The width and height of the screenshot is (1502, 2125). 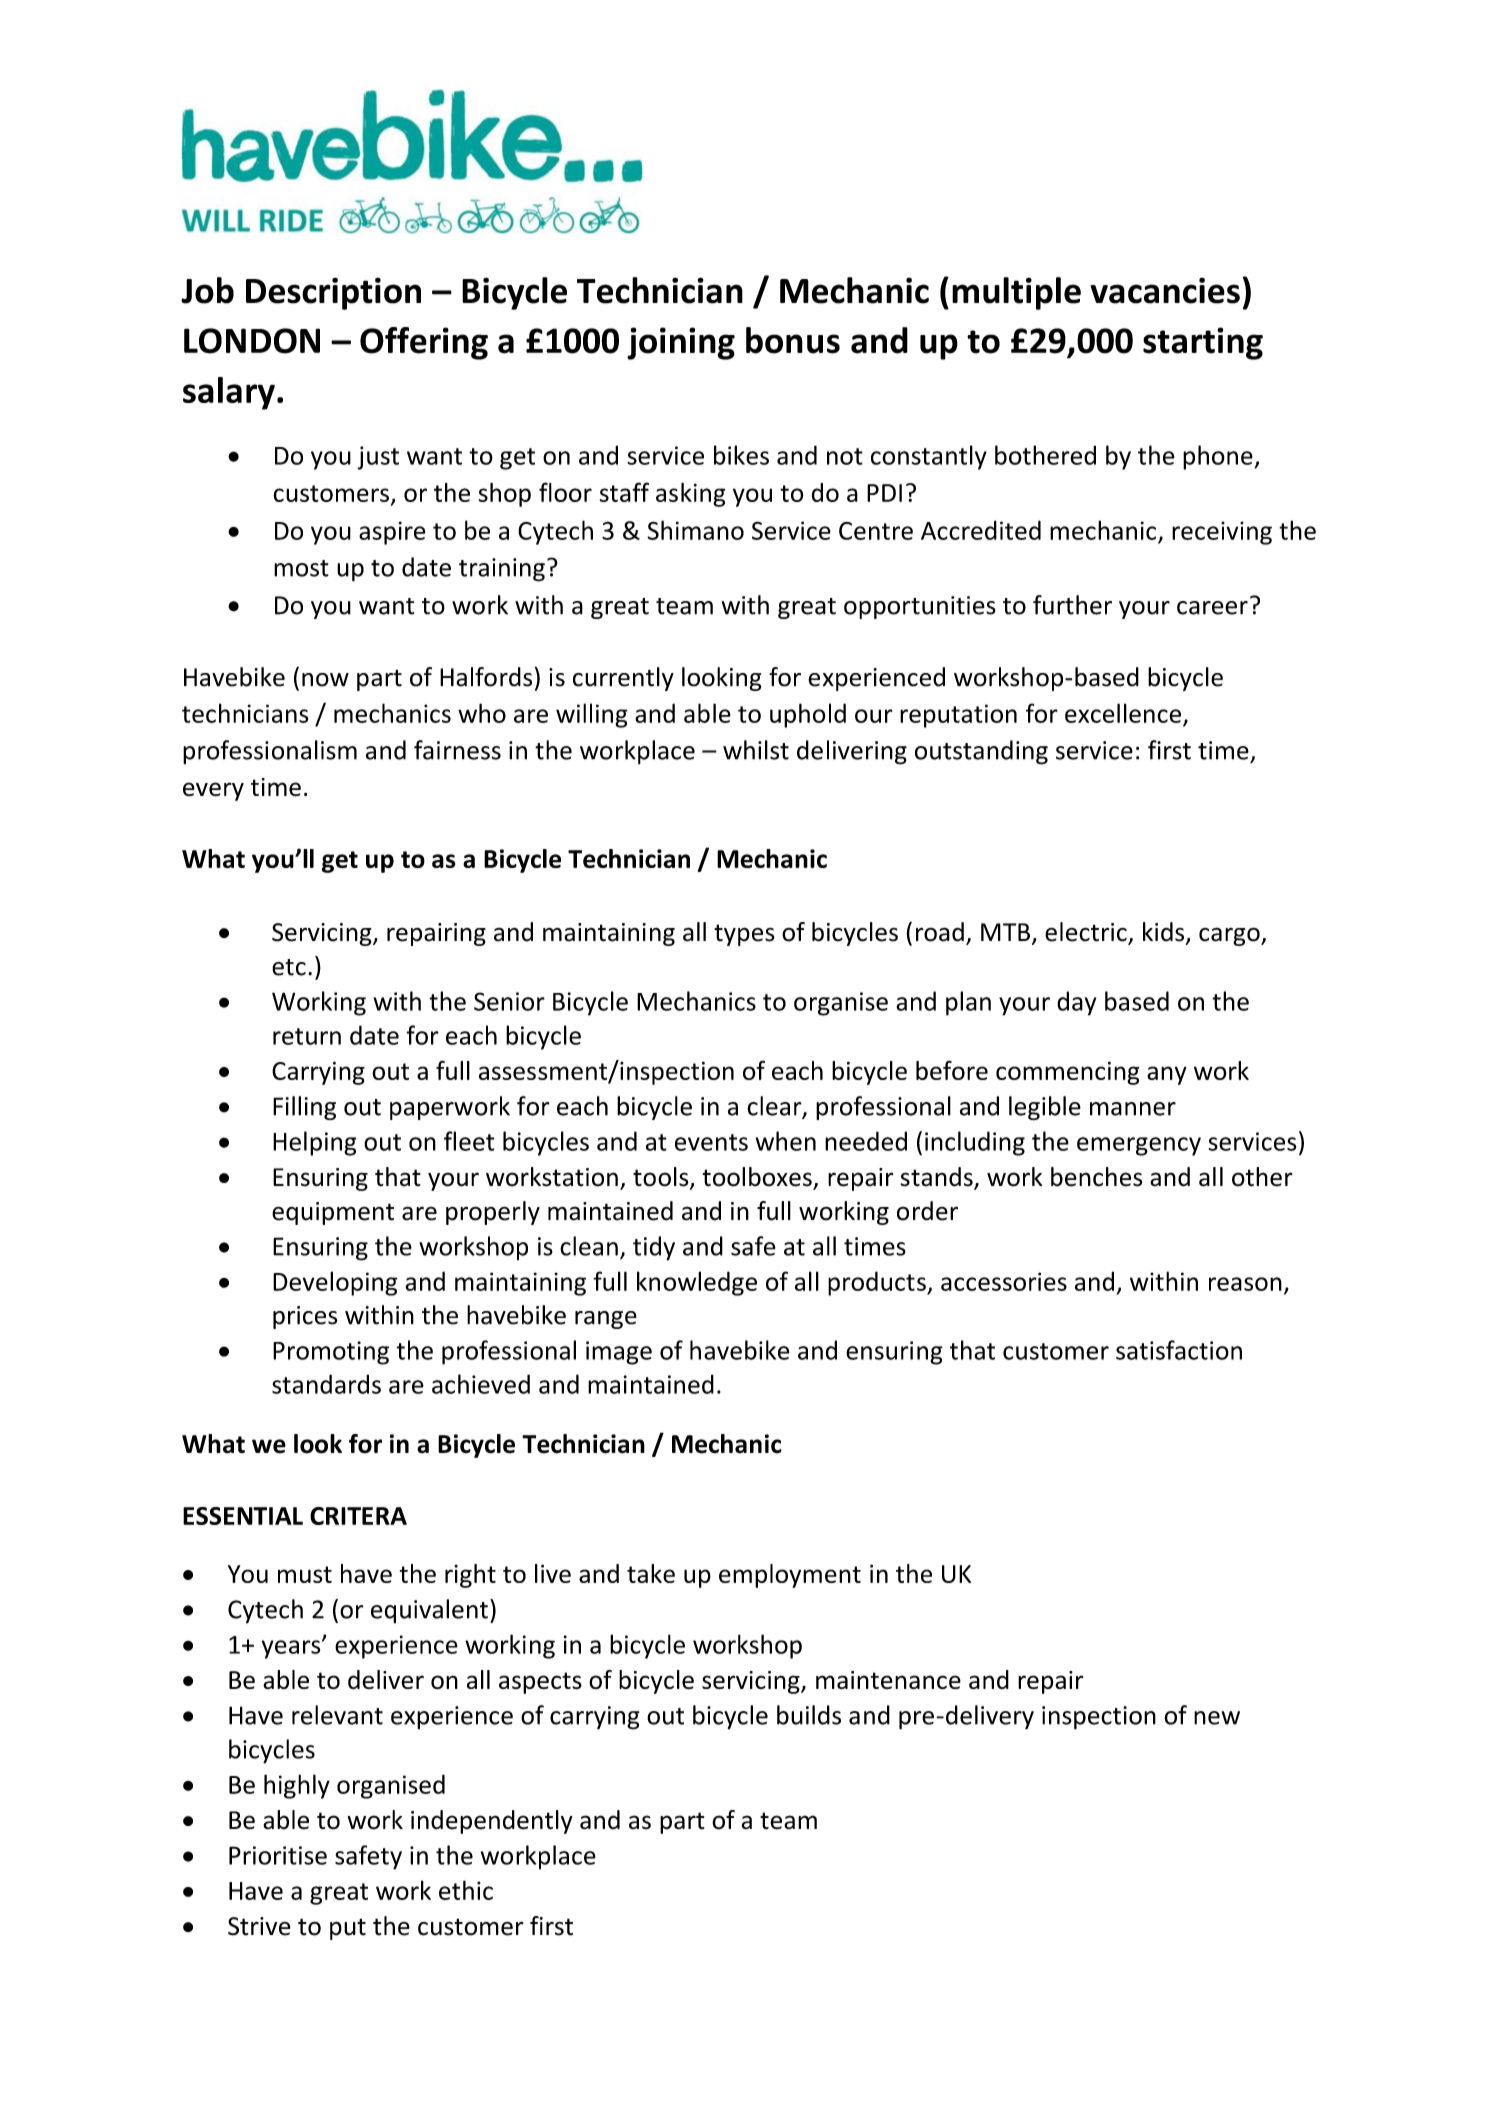 I want to click on manner, so click(x=1133, y=1109).
